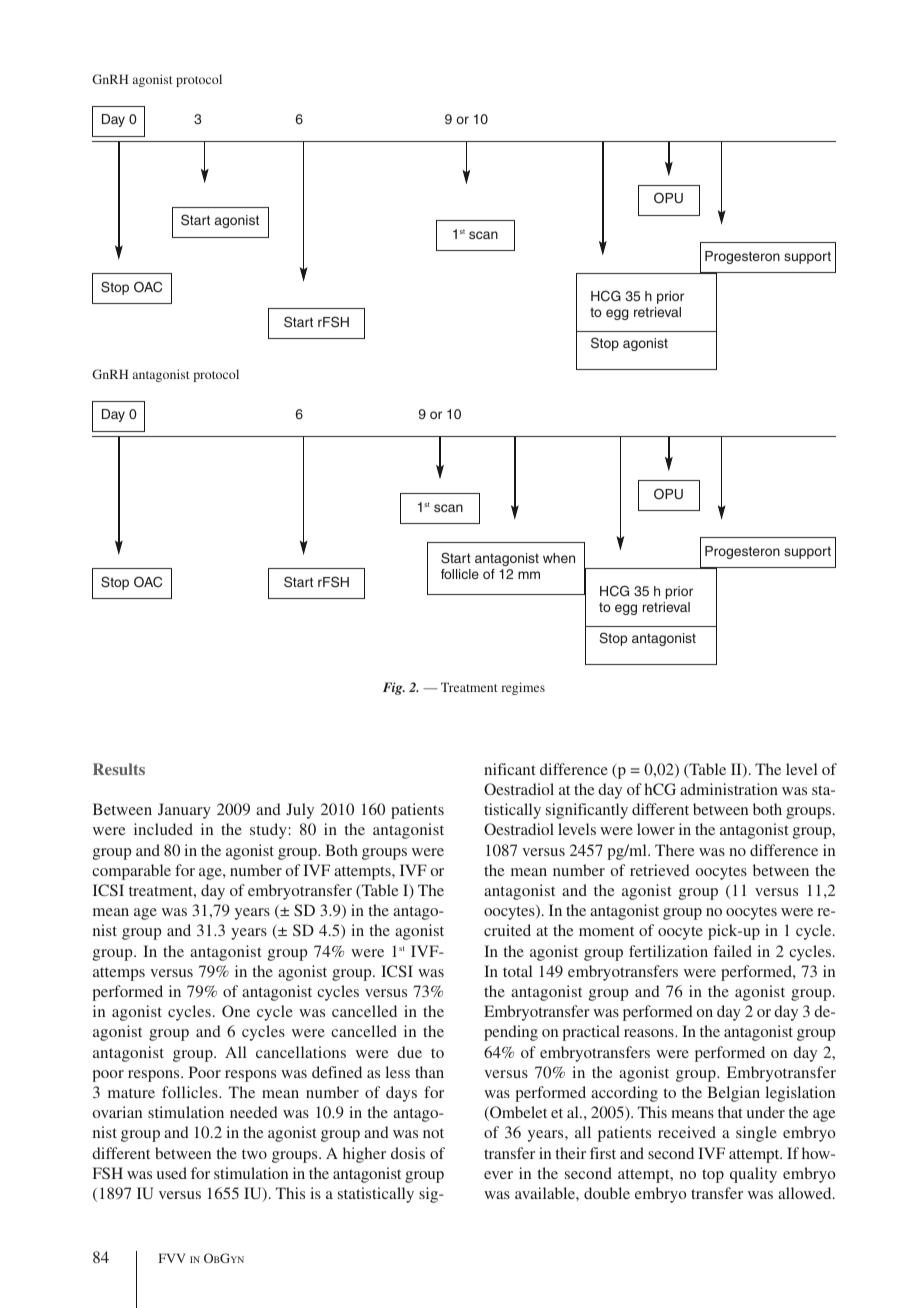 This document has width=924, height=1308. I want to click on Fig, so click(394, 688).
